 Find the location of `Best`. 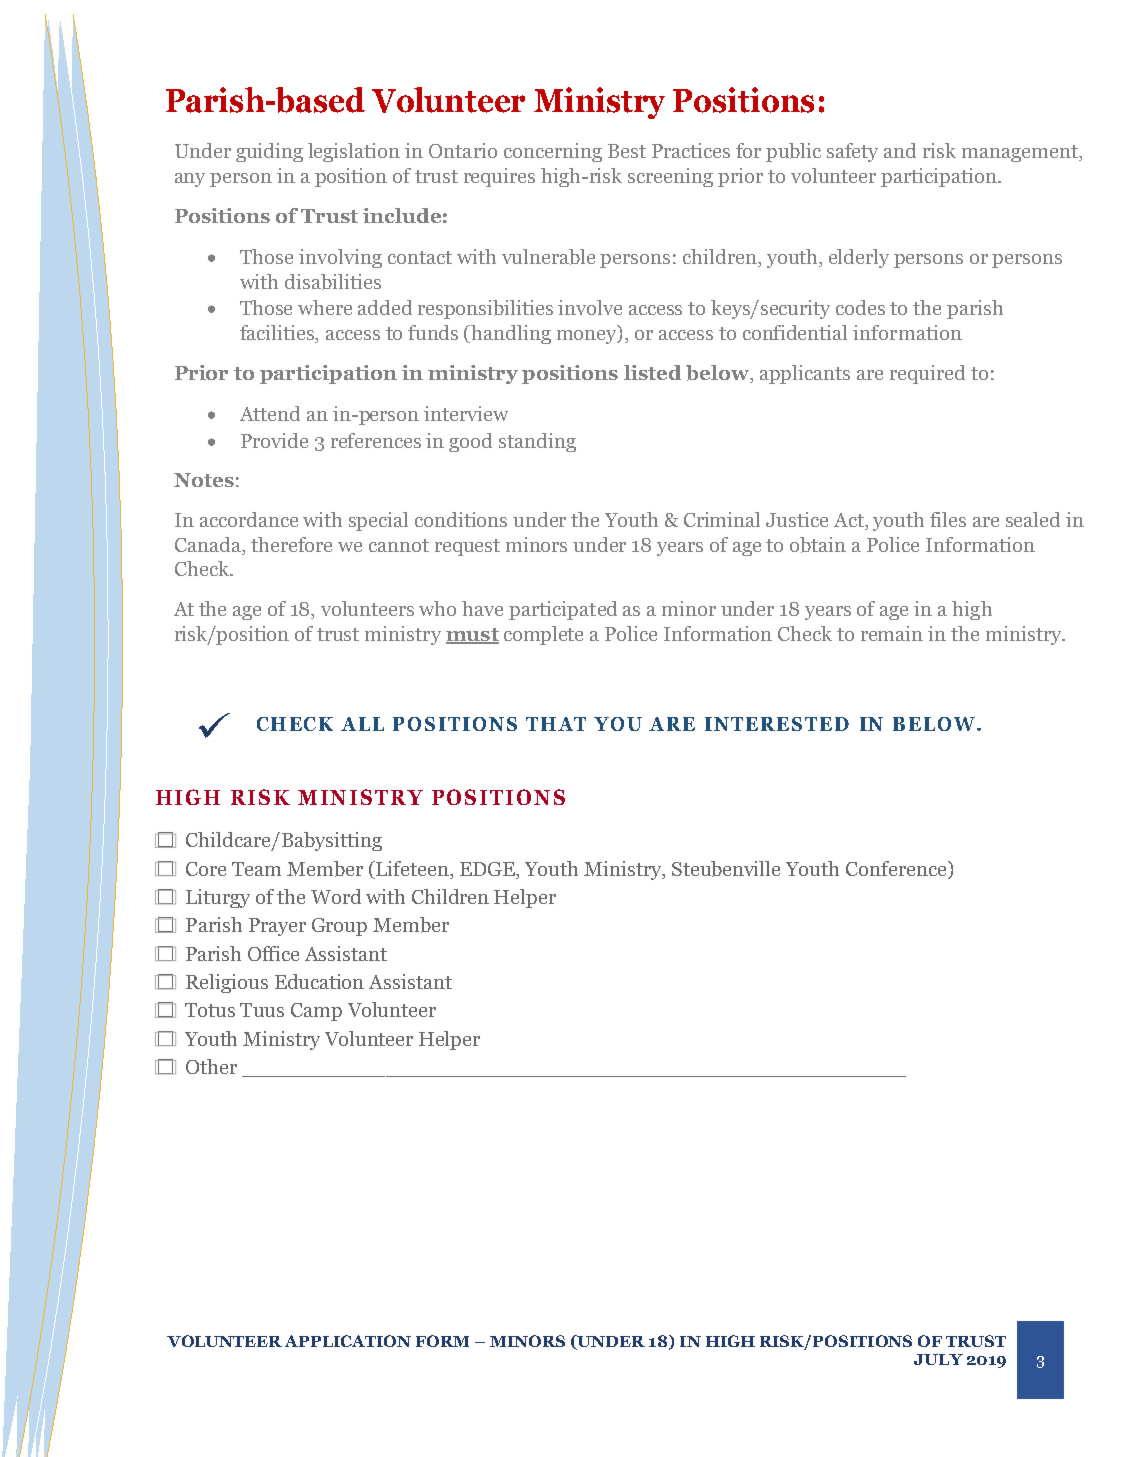

Best is located at coordinates (627, 151).
